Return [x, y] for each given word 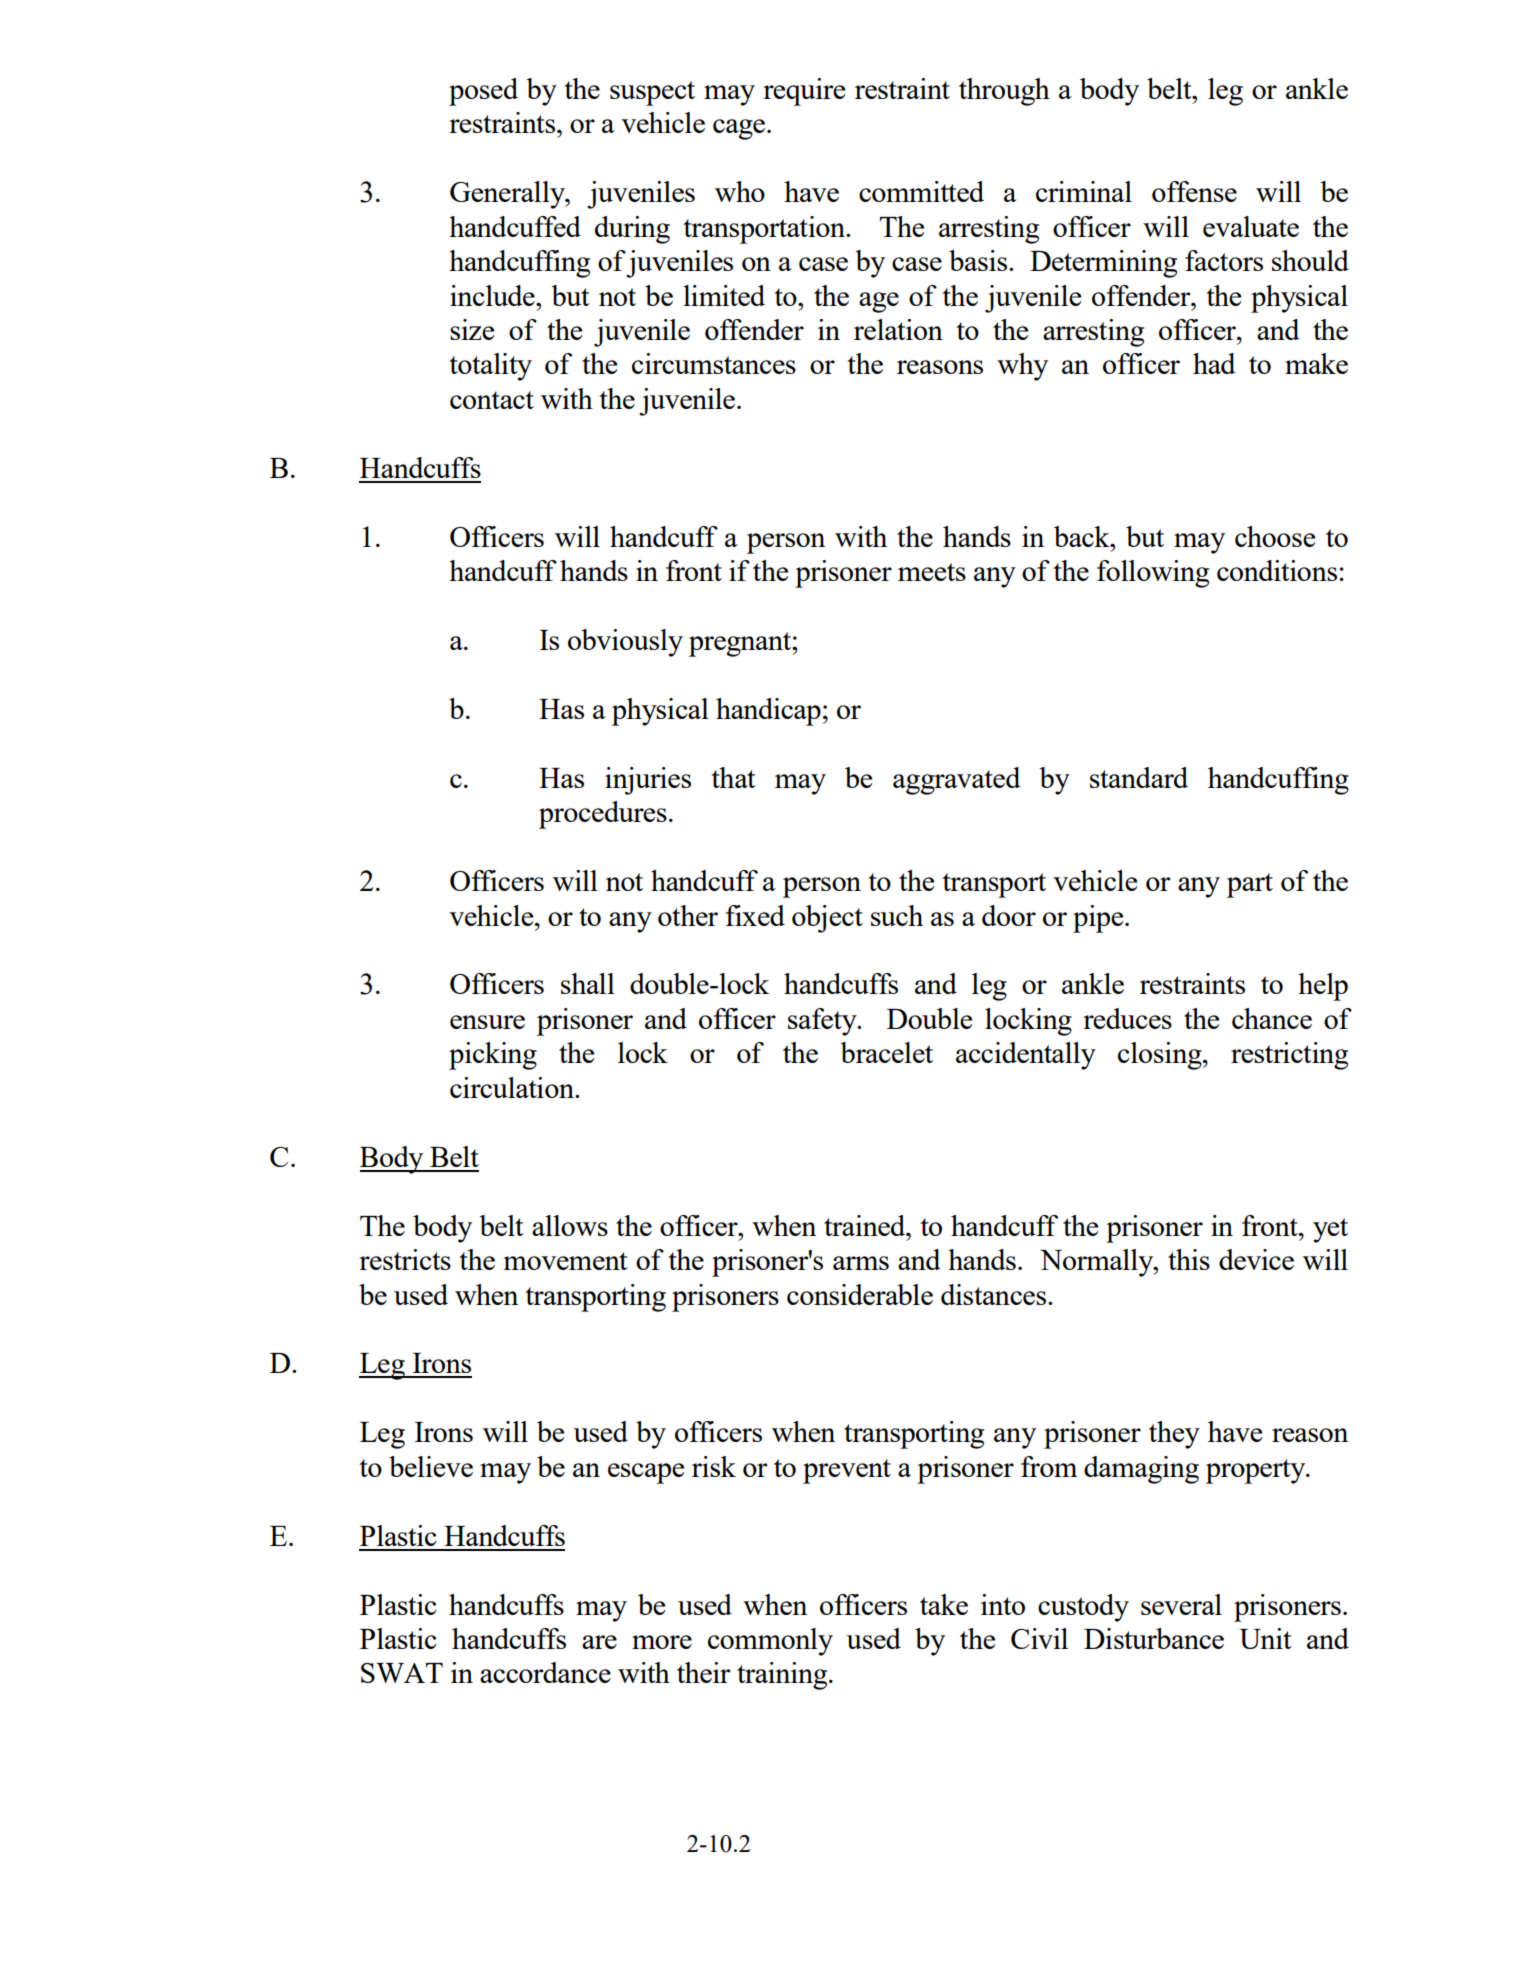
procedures [603, 815]
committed [921, 191]
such [897, 915]
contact [492, 400]
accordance [545, 1672]
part [1250, 885]
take [944, 1604]
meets [932, 572]
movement [566, 1261]
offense [1194, 191]
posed [483, 92]
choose [1275, 536]
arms [861, 1263]
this [1189, 1259]
